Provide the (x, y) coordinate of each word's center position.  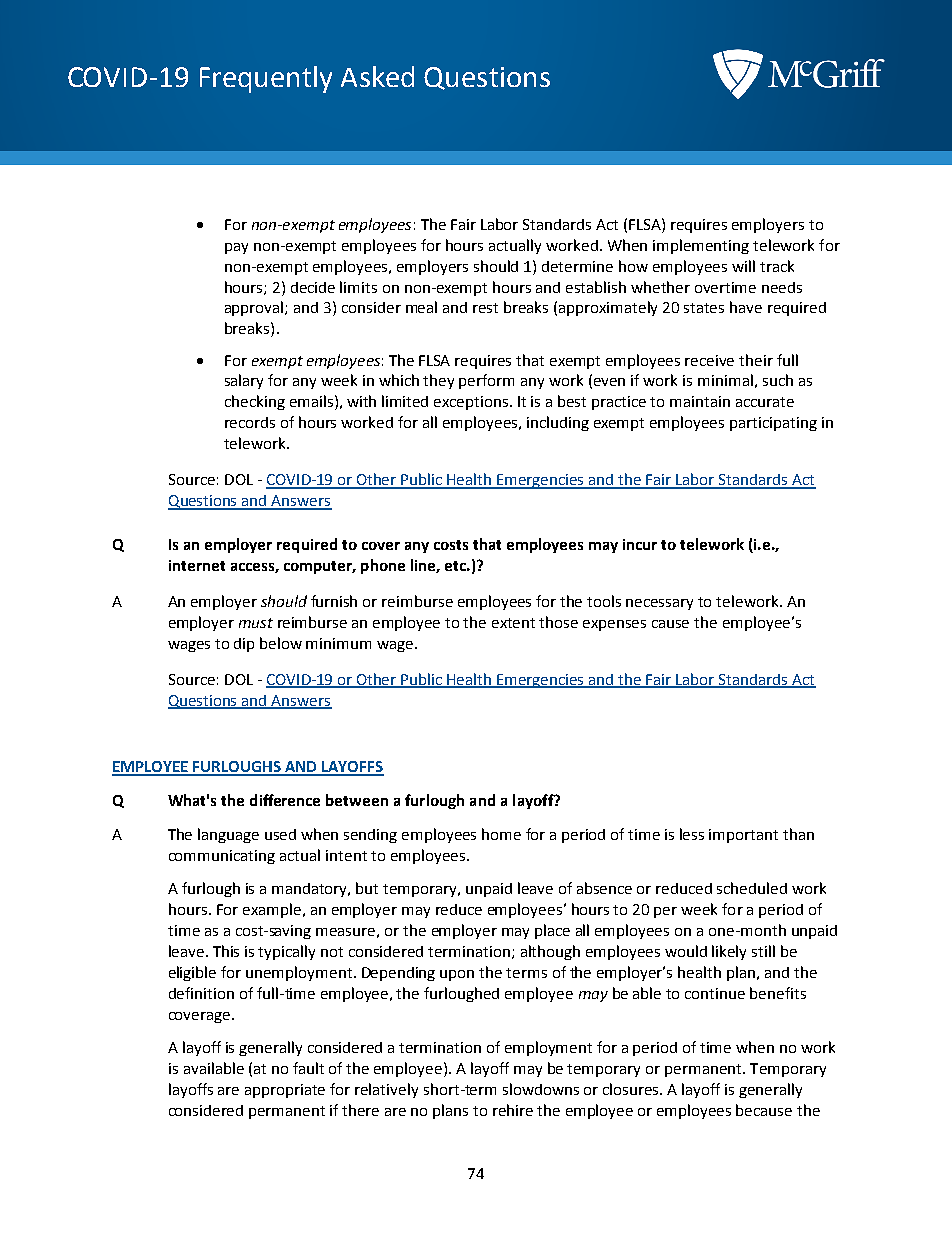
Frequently (266, 79)
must (256, 623)
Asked (377, 76)
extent (513, 623)
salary (244, 381)
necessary (659, 604)
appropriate (285, 1091)
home (501, 834)
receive (709, 360)
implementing (701, 246)
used (280, 834)
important (743, 836)
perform (486, 381)
